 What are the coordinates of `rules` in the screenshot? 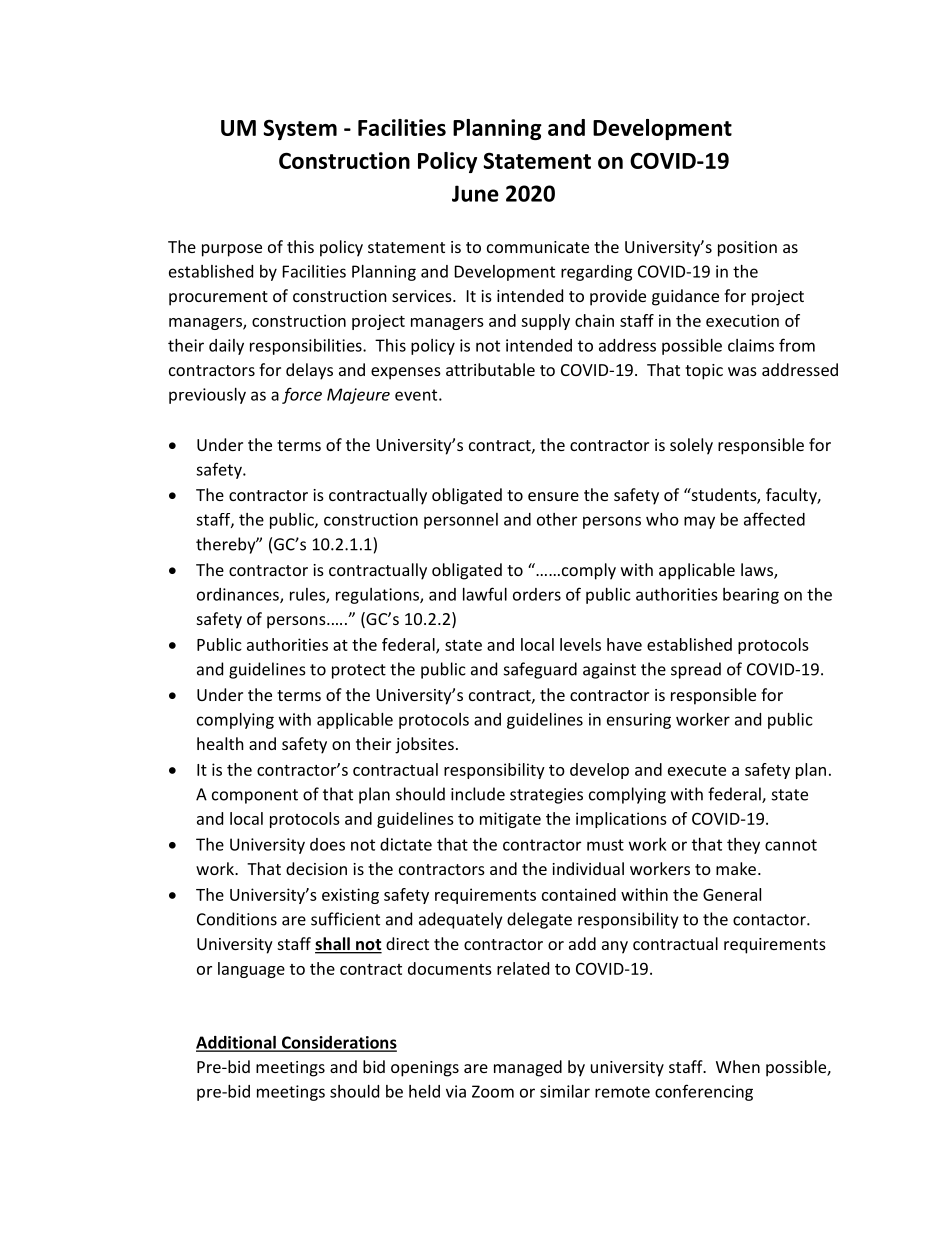 It's located at (308, 595).
